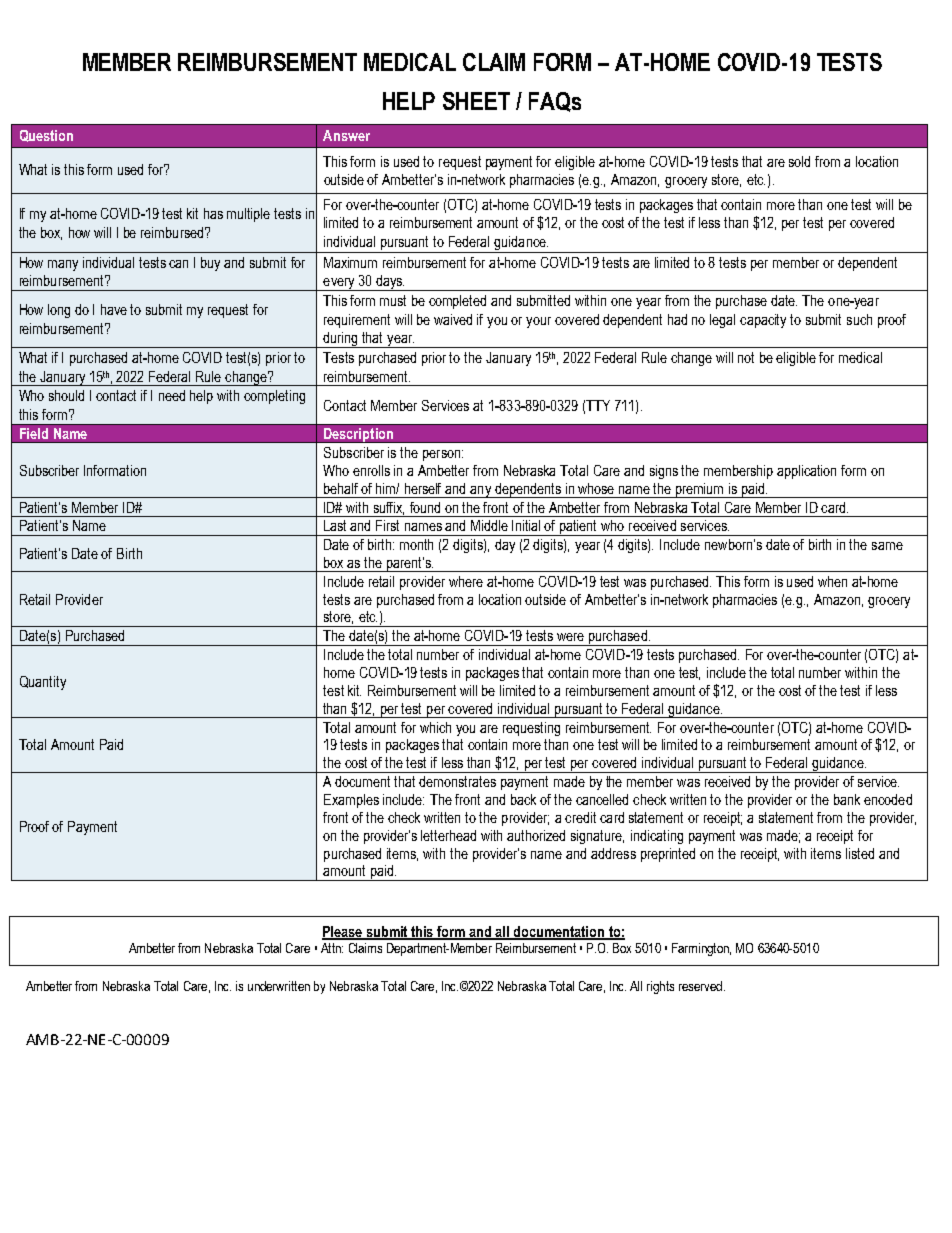 The height and width of the document is (1233, 952). Describe the element at coordinates (799, 161) in the document. I see `sold` at that location.
